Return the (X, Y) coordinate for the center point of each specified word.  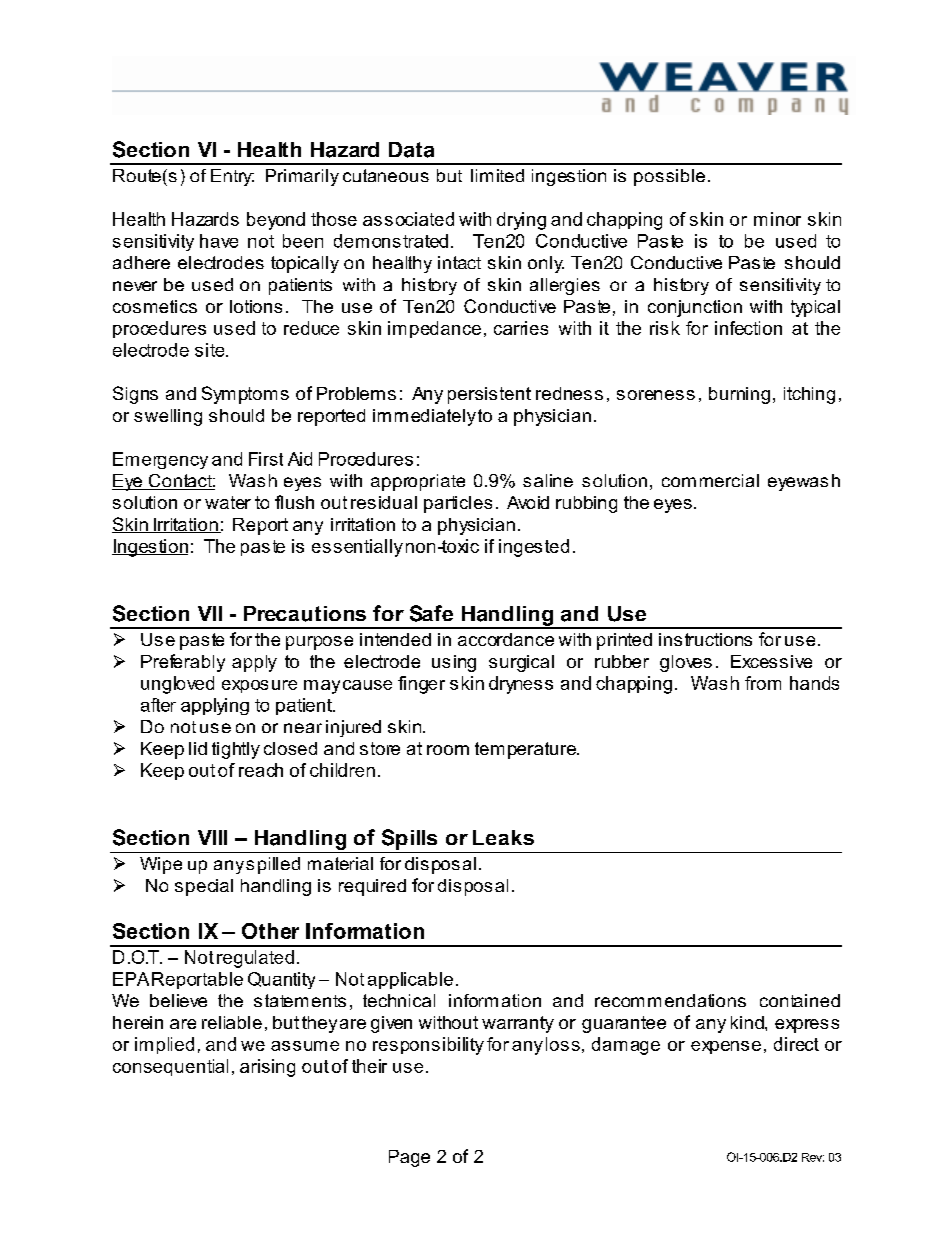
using (454, 663)
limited (497, 175)
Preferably (183, 663)
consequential (170, 1067)
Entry (232, 177)
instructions (705, 639)
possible (669, 177)
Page (409, 1158)
